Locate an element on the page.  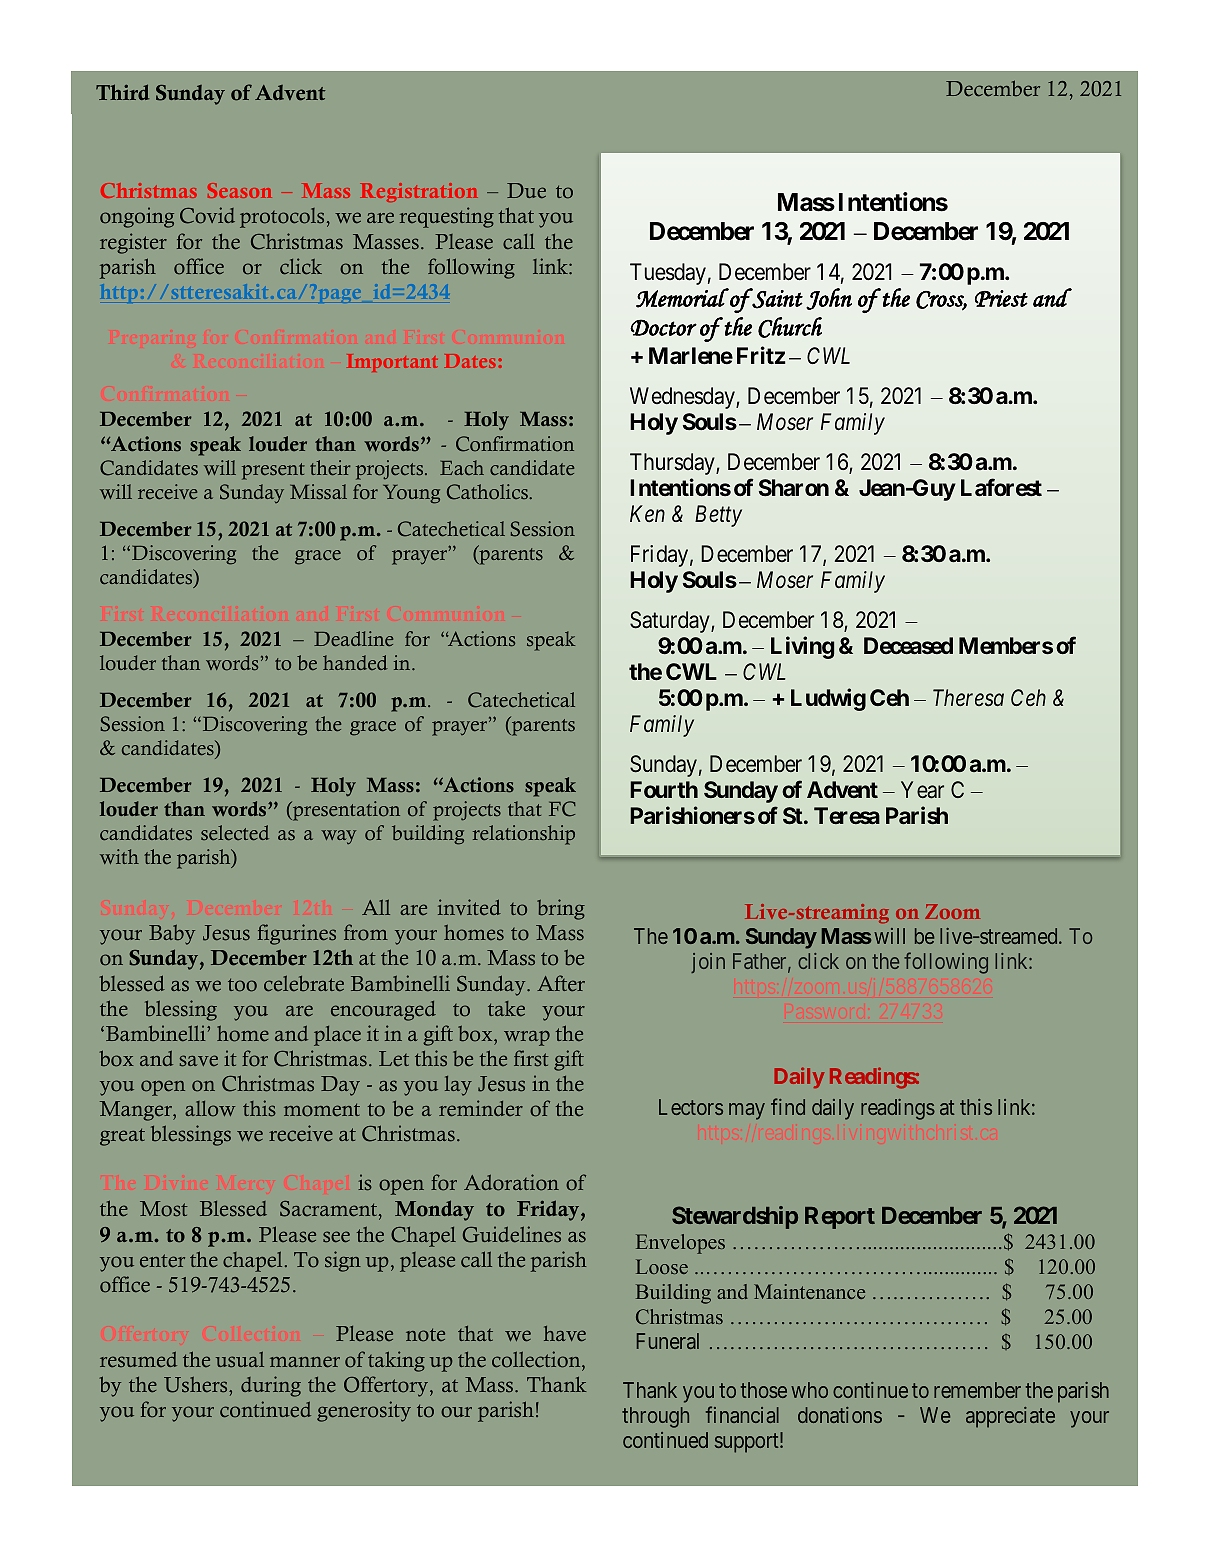
Sharon is located at coordinates (794, 487).
